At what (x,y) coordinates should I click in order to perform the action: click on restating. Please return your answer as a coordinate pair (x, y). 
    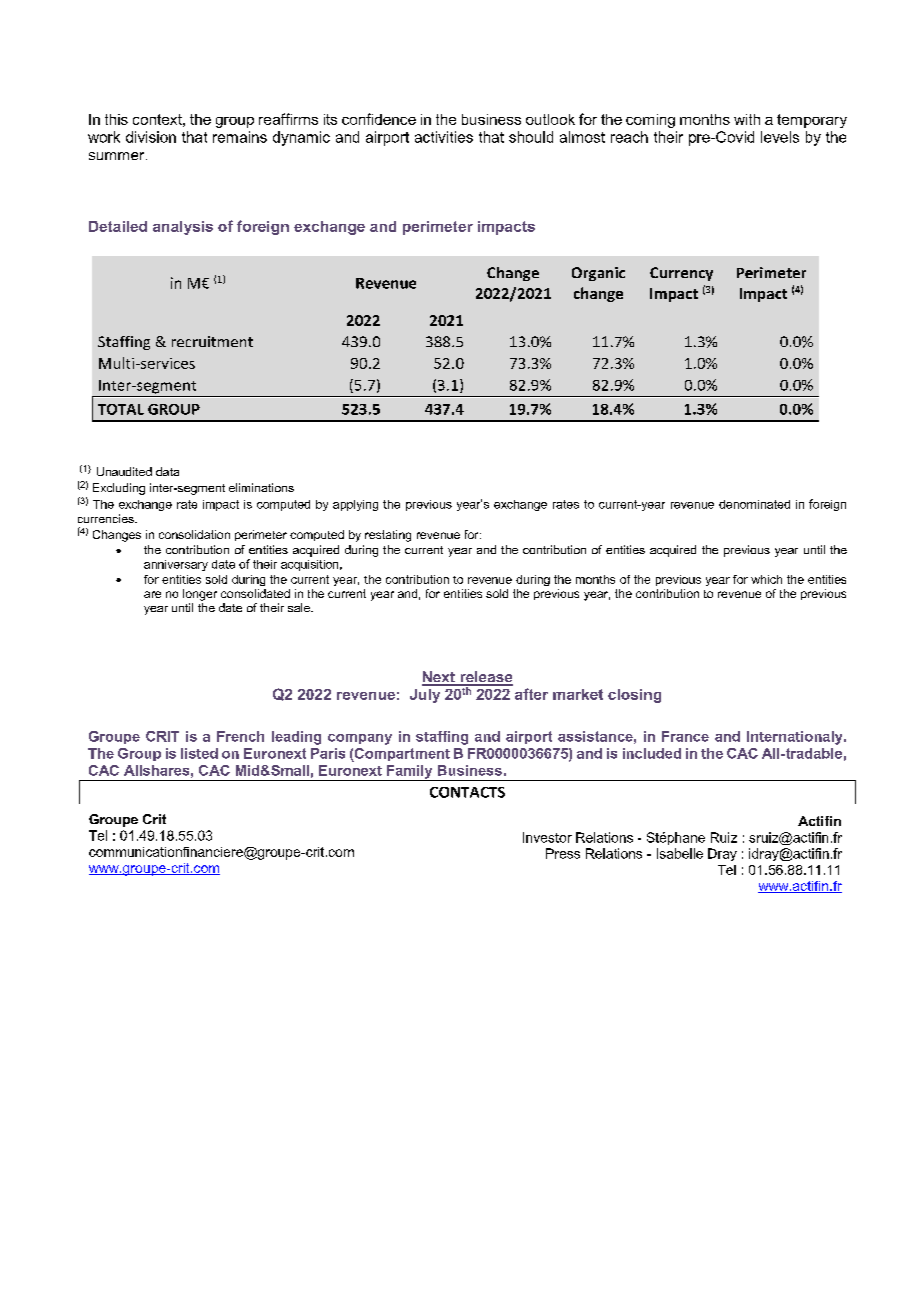
    Looking at the image, I should click on (388, 536).
